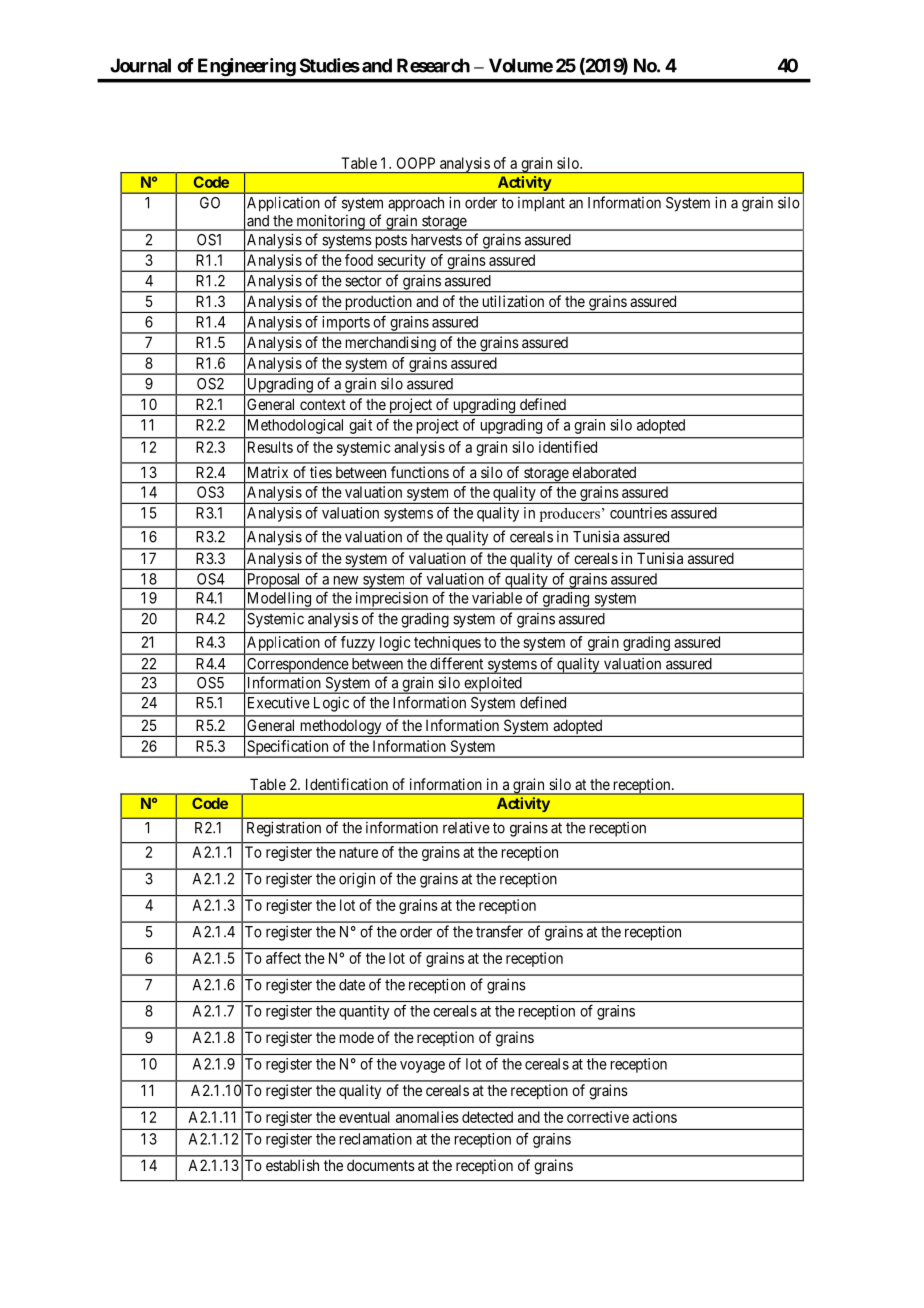 This document has width=924, height=1308. What do you see at coordinates (140, 65) in the document?
I see `Journal` at bounding box center [140, 65].
